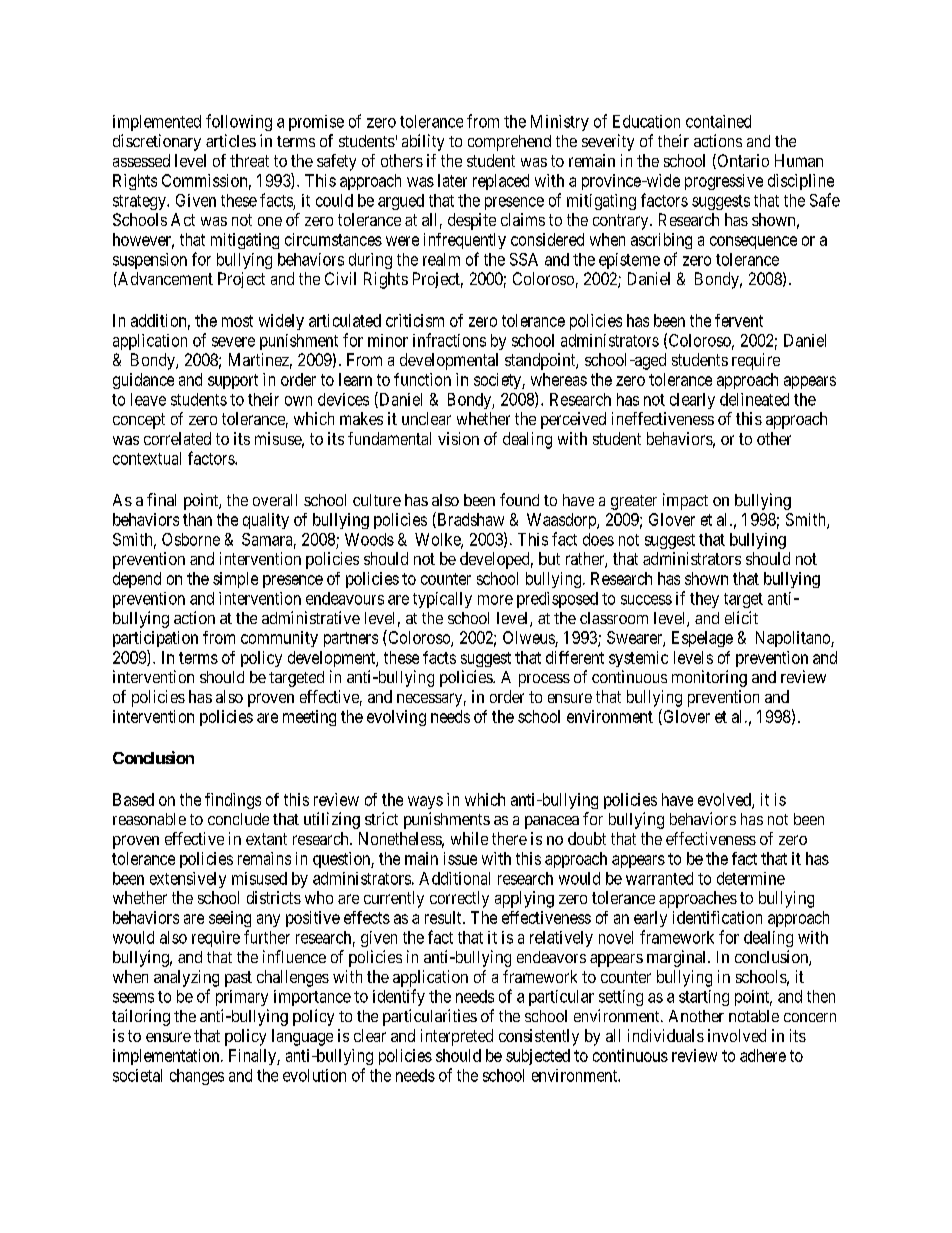  Describe the element at coordinates (754, 399) in the screenshot. I see `delineated` at that location.
